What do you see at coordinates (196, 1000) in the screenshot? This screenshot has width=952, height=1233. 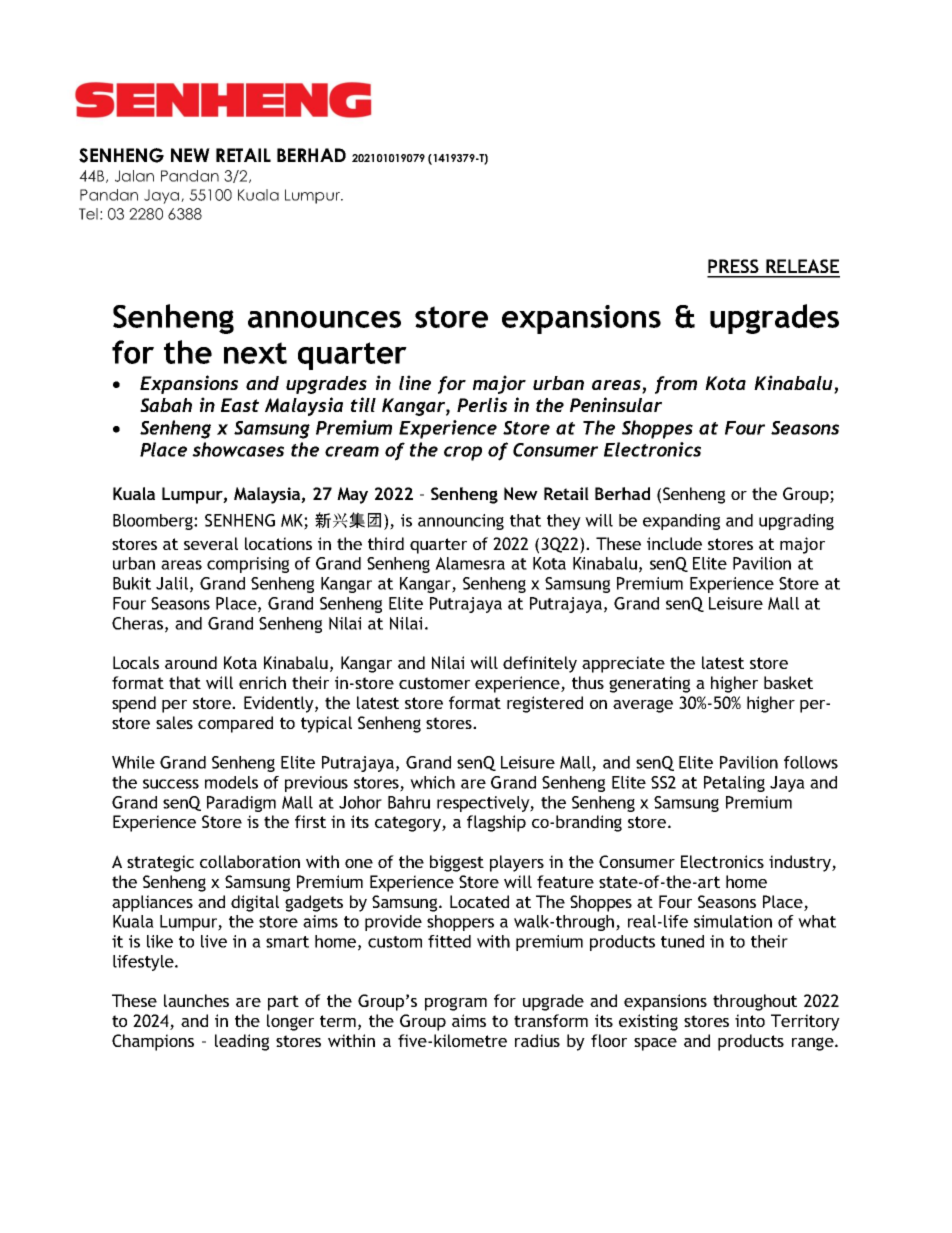 I see `launches` at bounding box center [196, 1000].
